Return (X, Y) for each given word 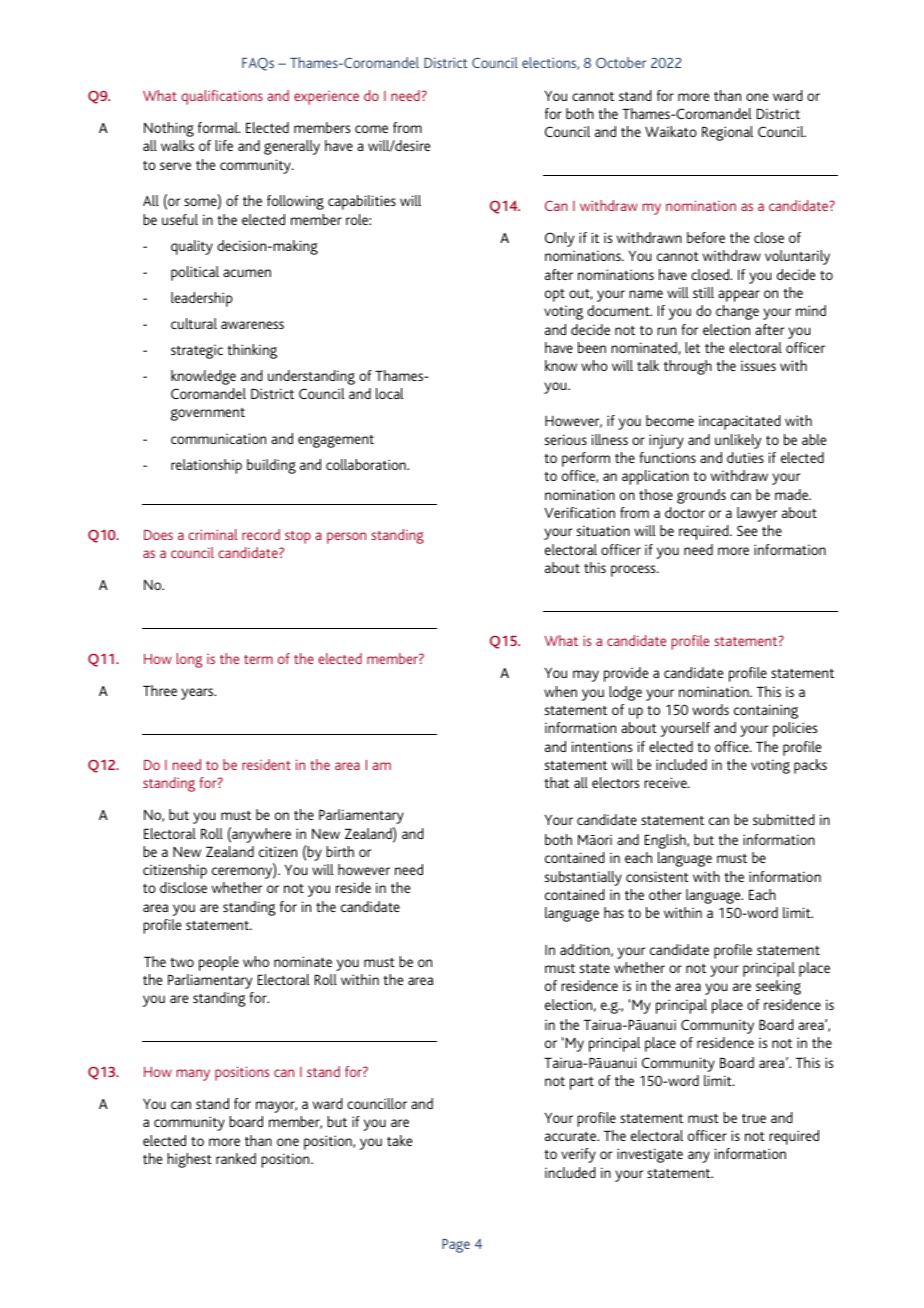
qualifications (222, 97)
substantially (583, 878)
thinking (252, 351)
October (621, 62)
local (389, 393)
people (219, 963)
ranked (236, 1158)
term (258, 659)
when (560, 691)
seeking (778, 987)
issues (758, 366)
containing (766, 711)
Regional (727, 133)
